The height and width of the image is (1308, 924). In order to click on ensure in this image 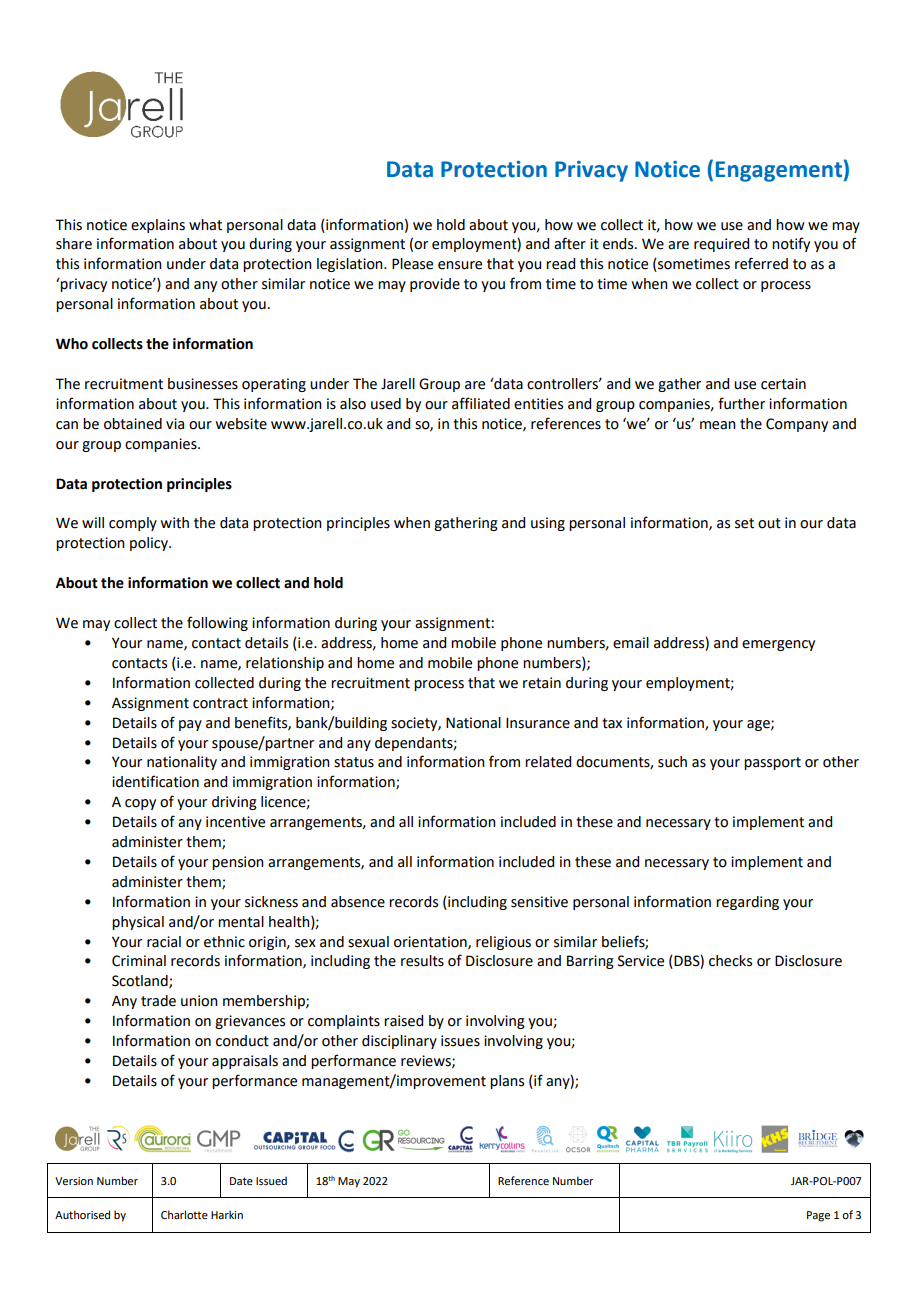, I will do `click(460, 265)`.
